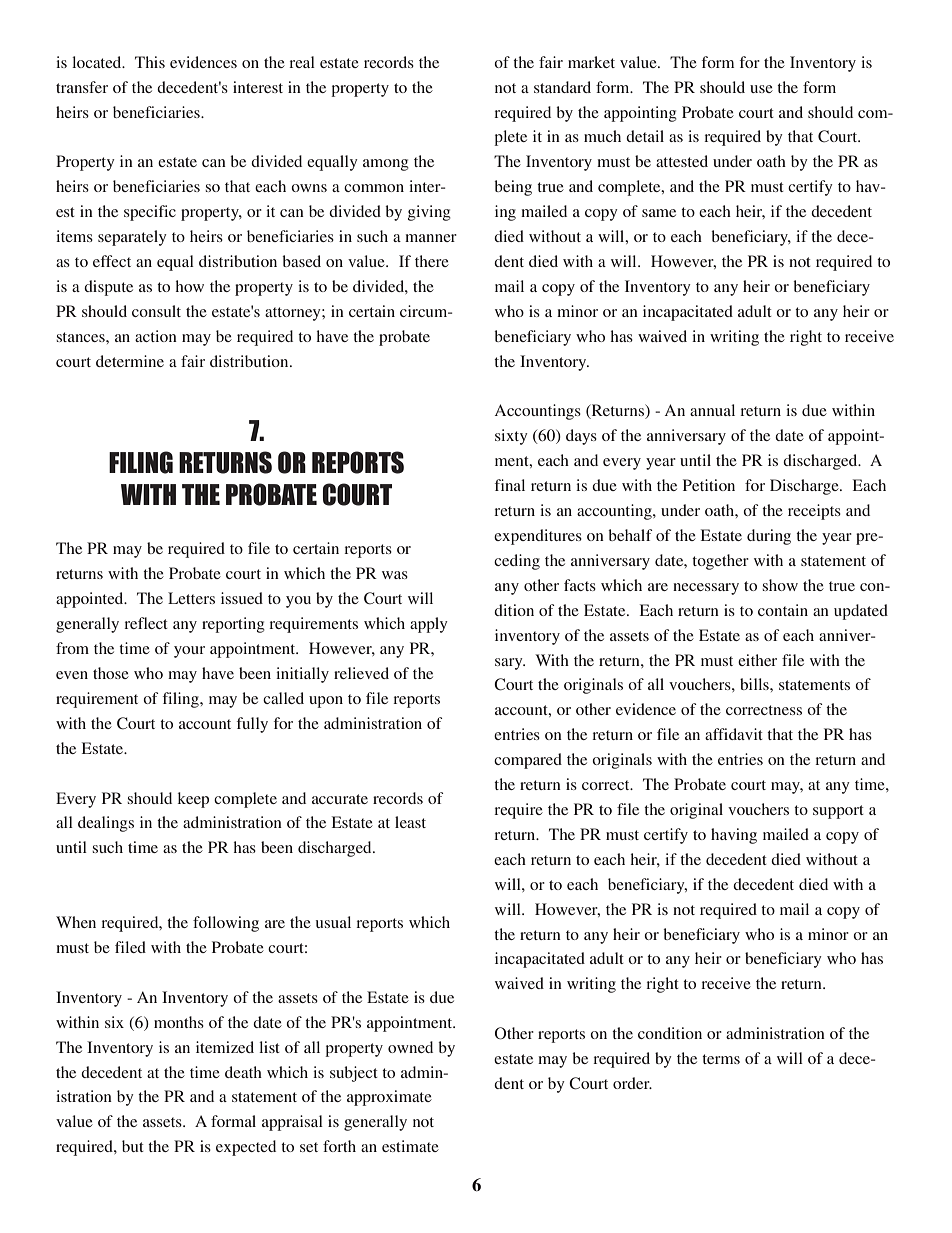  Describe the element at coordinates (410, 1146) in the screenshot. I see `estimate` at that location.
